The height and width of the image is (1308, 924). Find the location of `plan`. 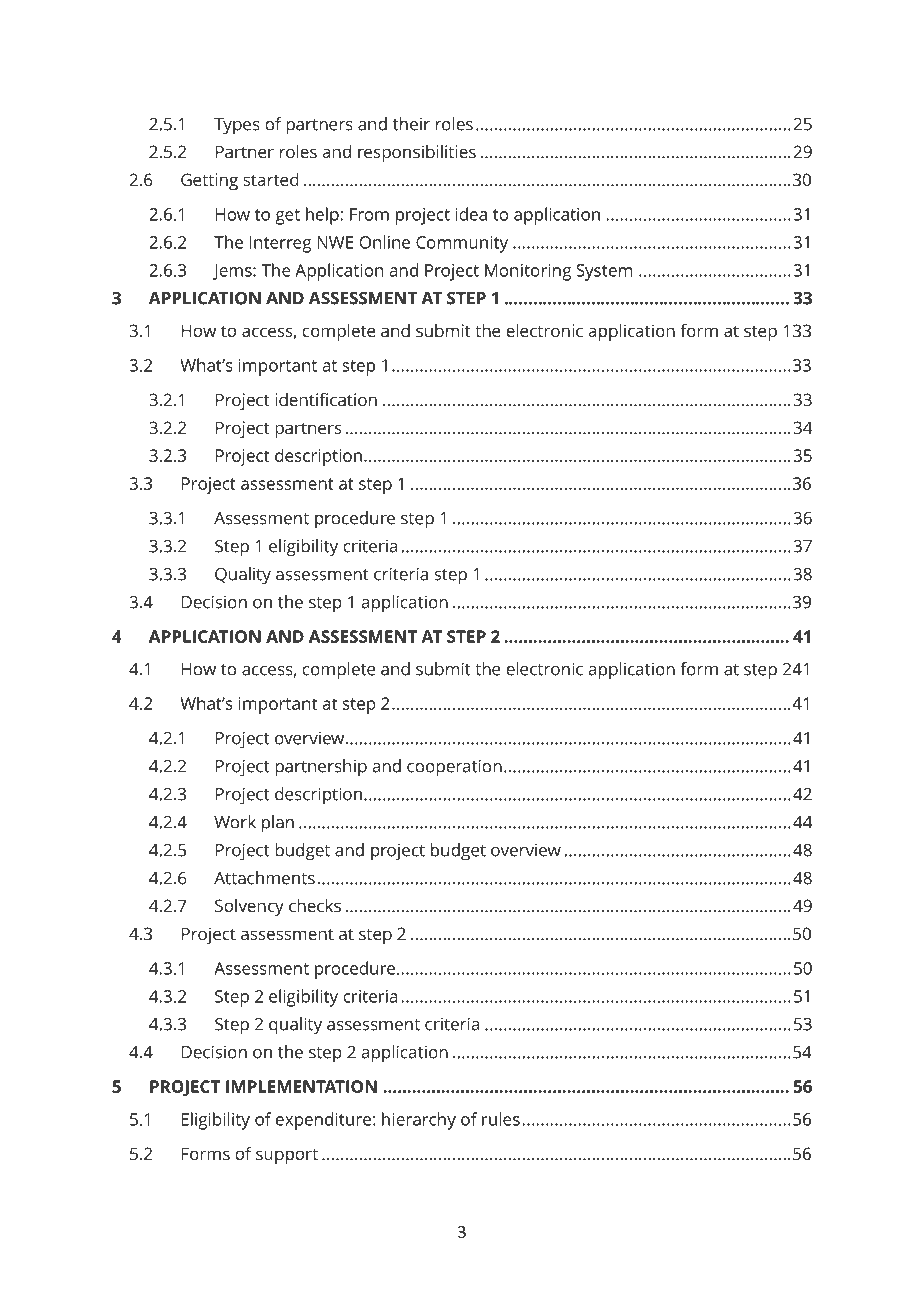

plan is located at coordinates (278, 824).
